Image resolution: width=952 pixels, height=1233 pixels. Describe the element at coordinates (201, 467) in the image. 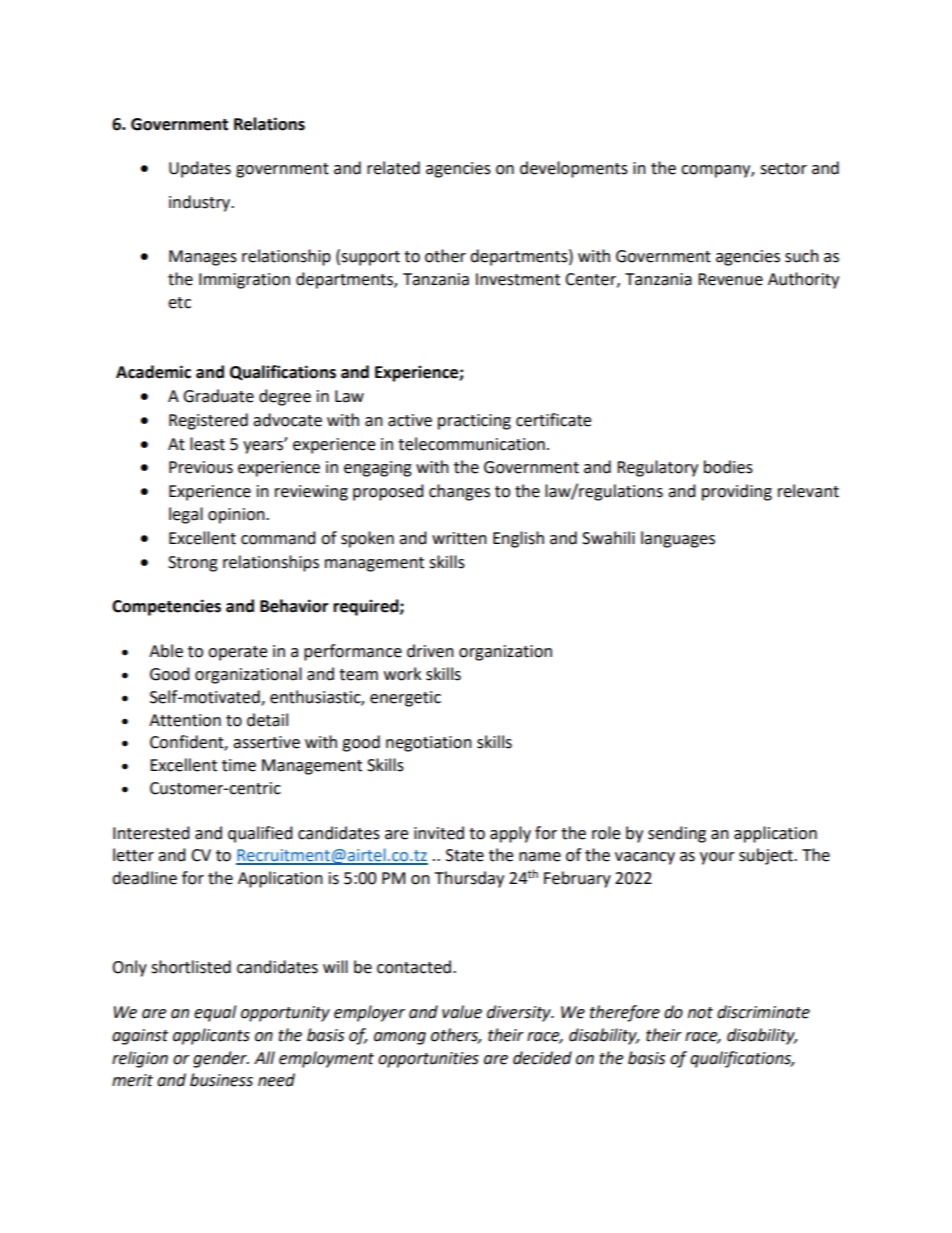

I see `Previous` at that location.
